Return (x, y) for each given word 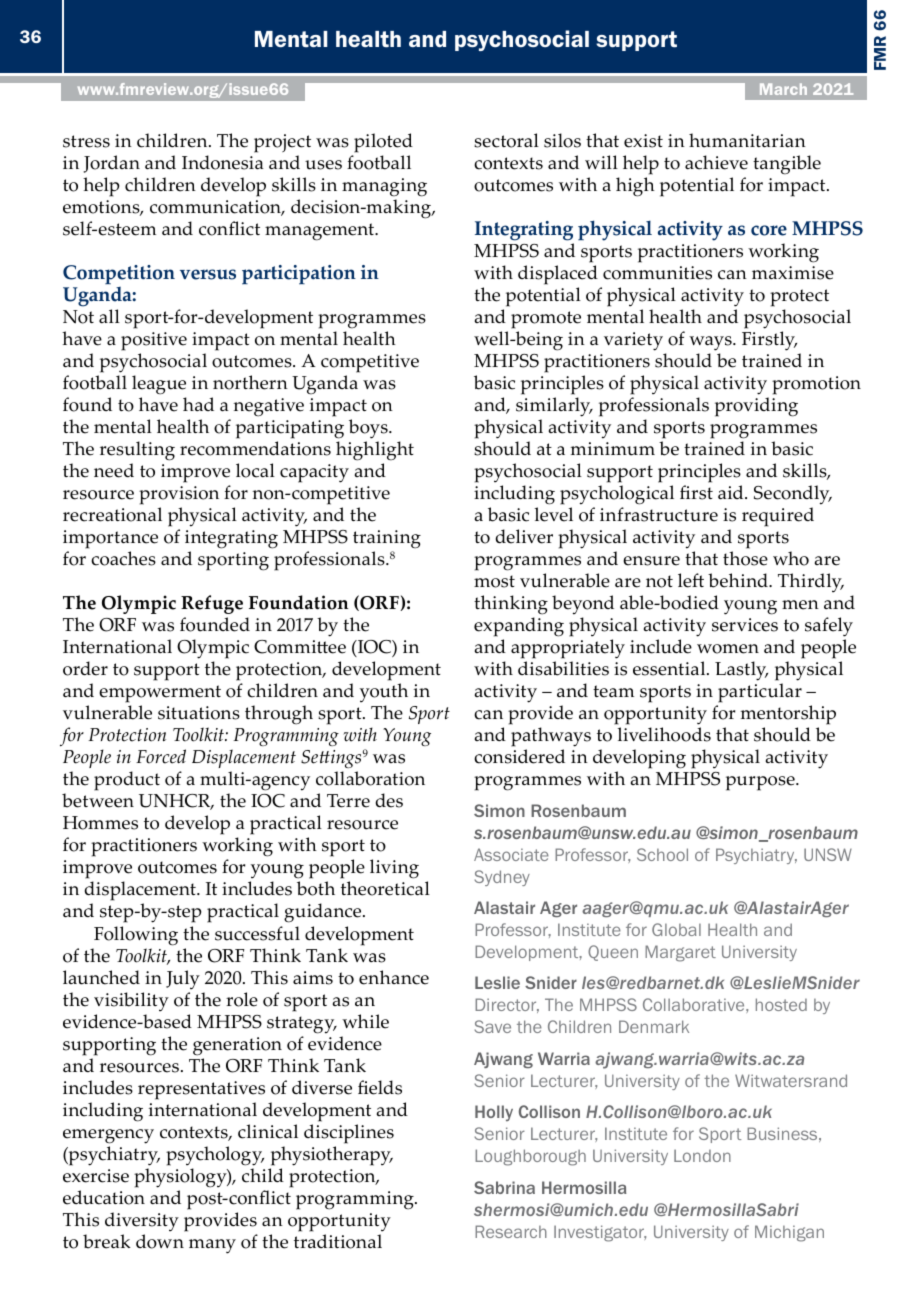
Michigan (789, 1233)
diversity (142, 1221)
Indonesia (223, 162)
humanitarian (747, 140)
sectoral (506, 140)
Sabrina (504, 1187)
